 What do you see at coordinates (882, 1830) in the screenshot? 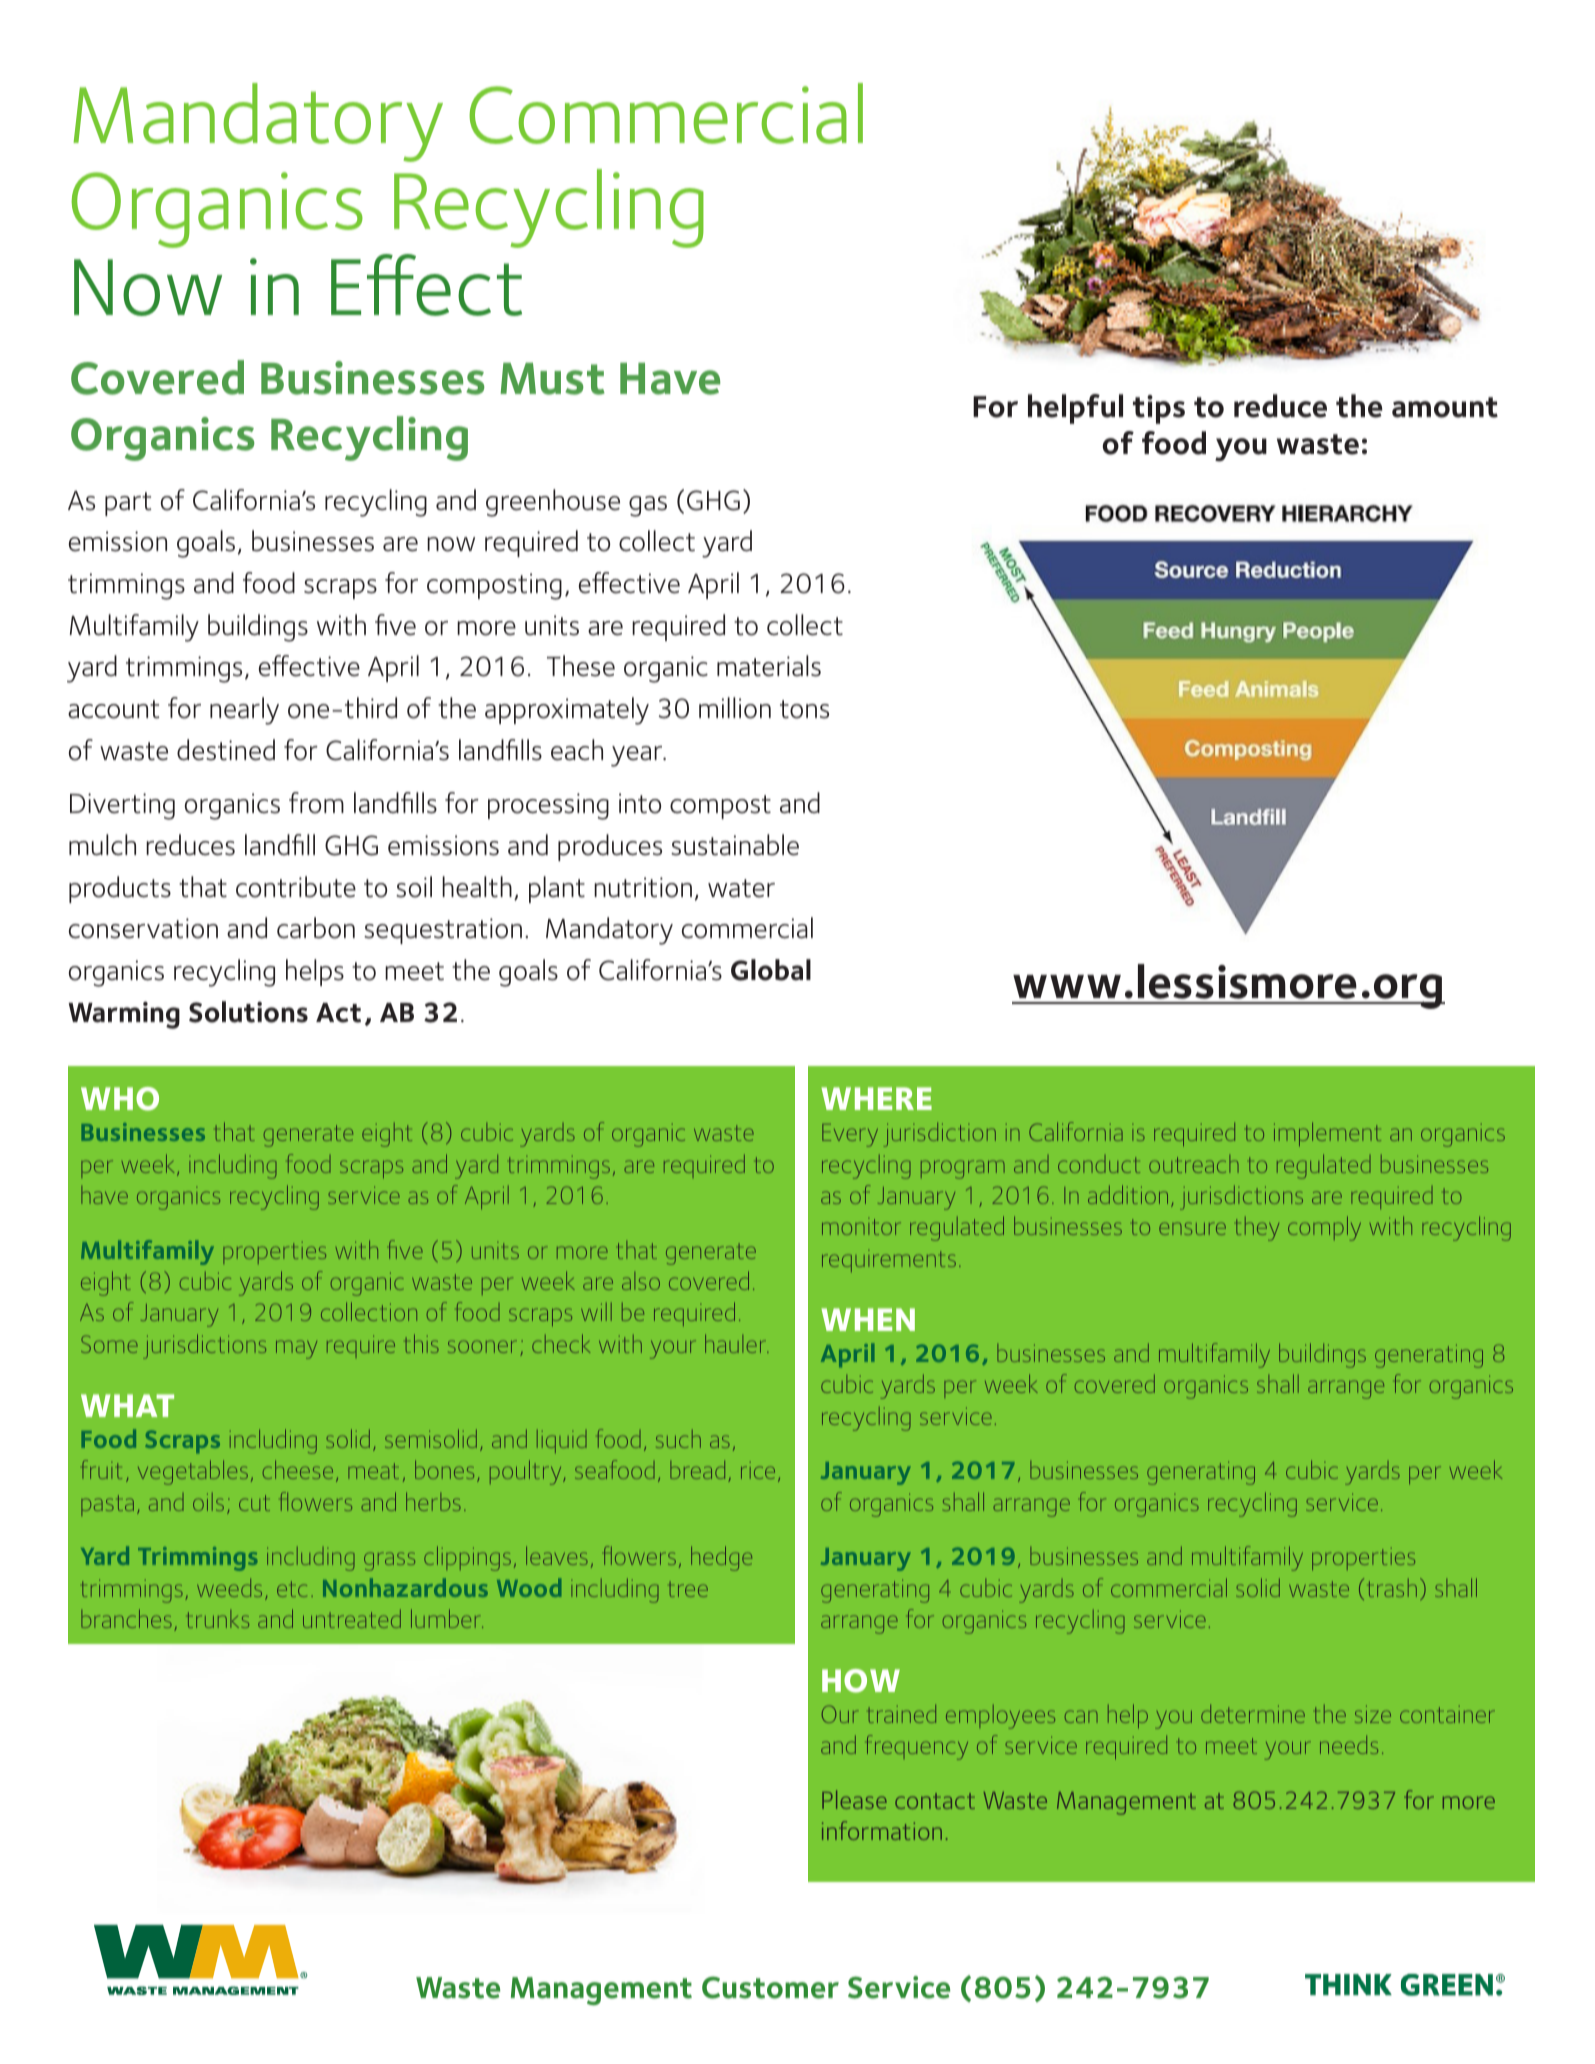
I see `information` at bounding box center [882, 1830].
